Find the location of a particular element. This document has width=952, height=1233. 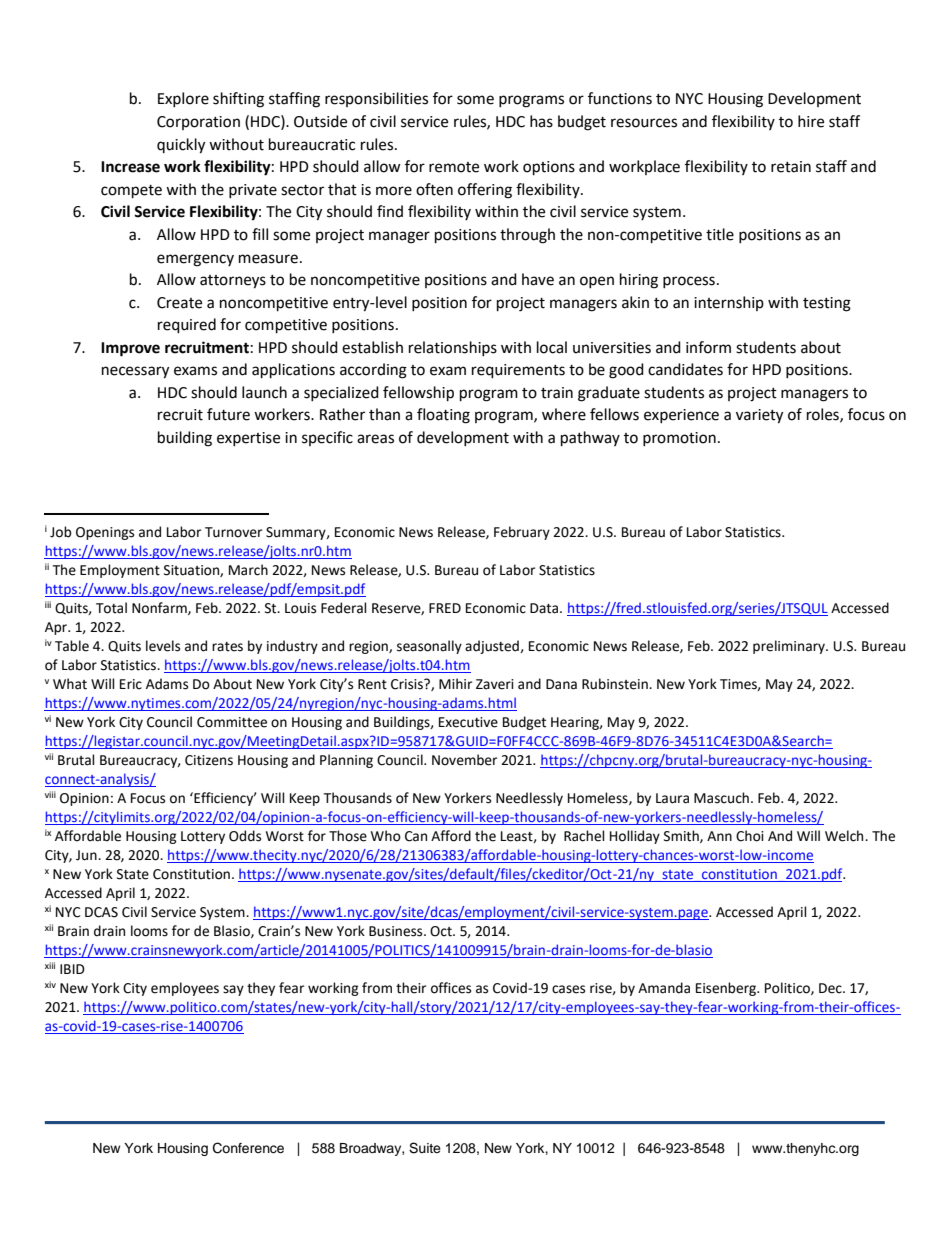

hire is located at coordinates (811, 121).
